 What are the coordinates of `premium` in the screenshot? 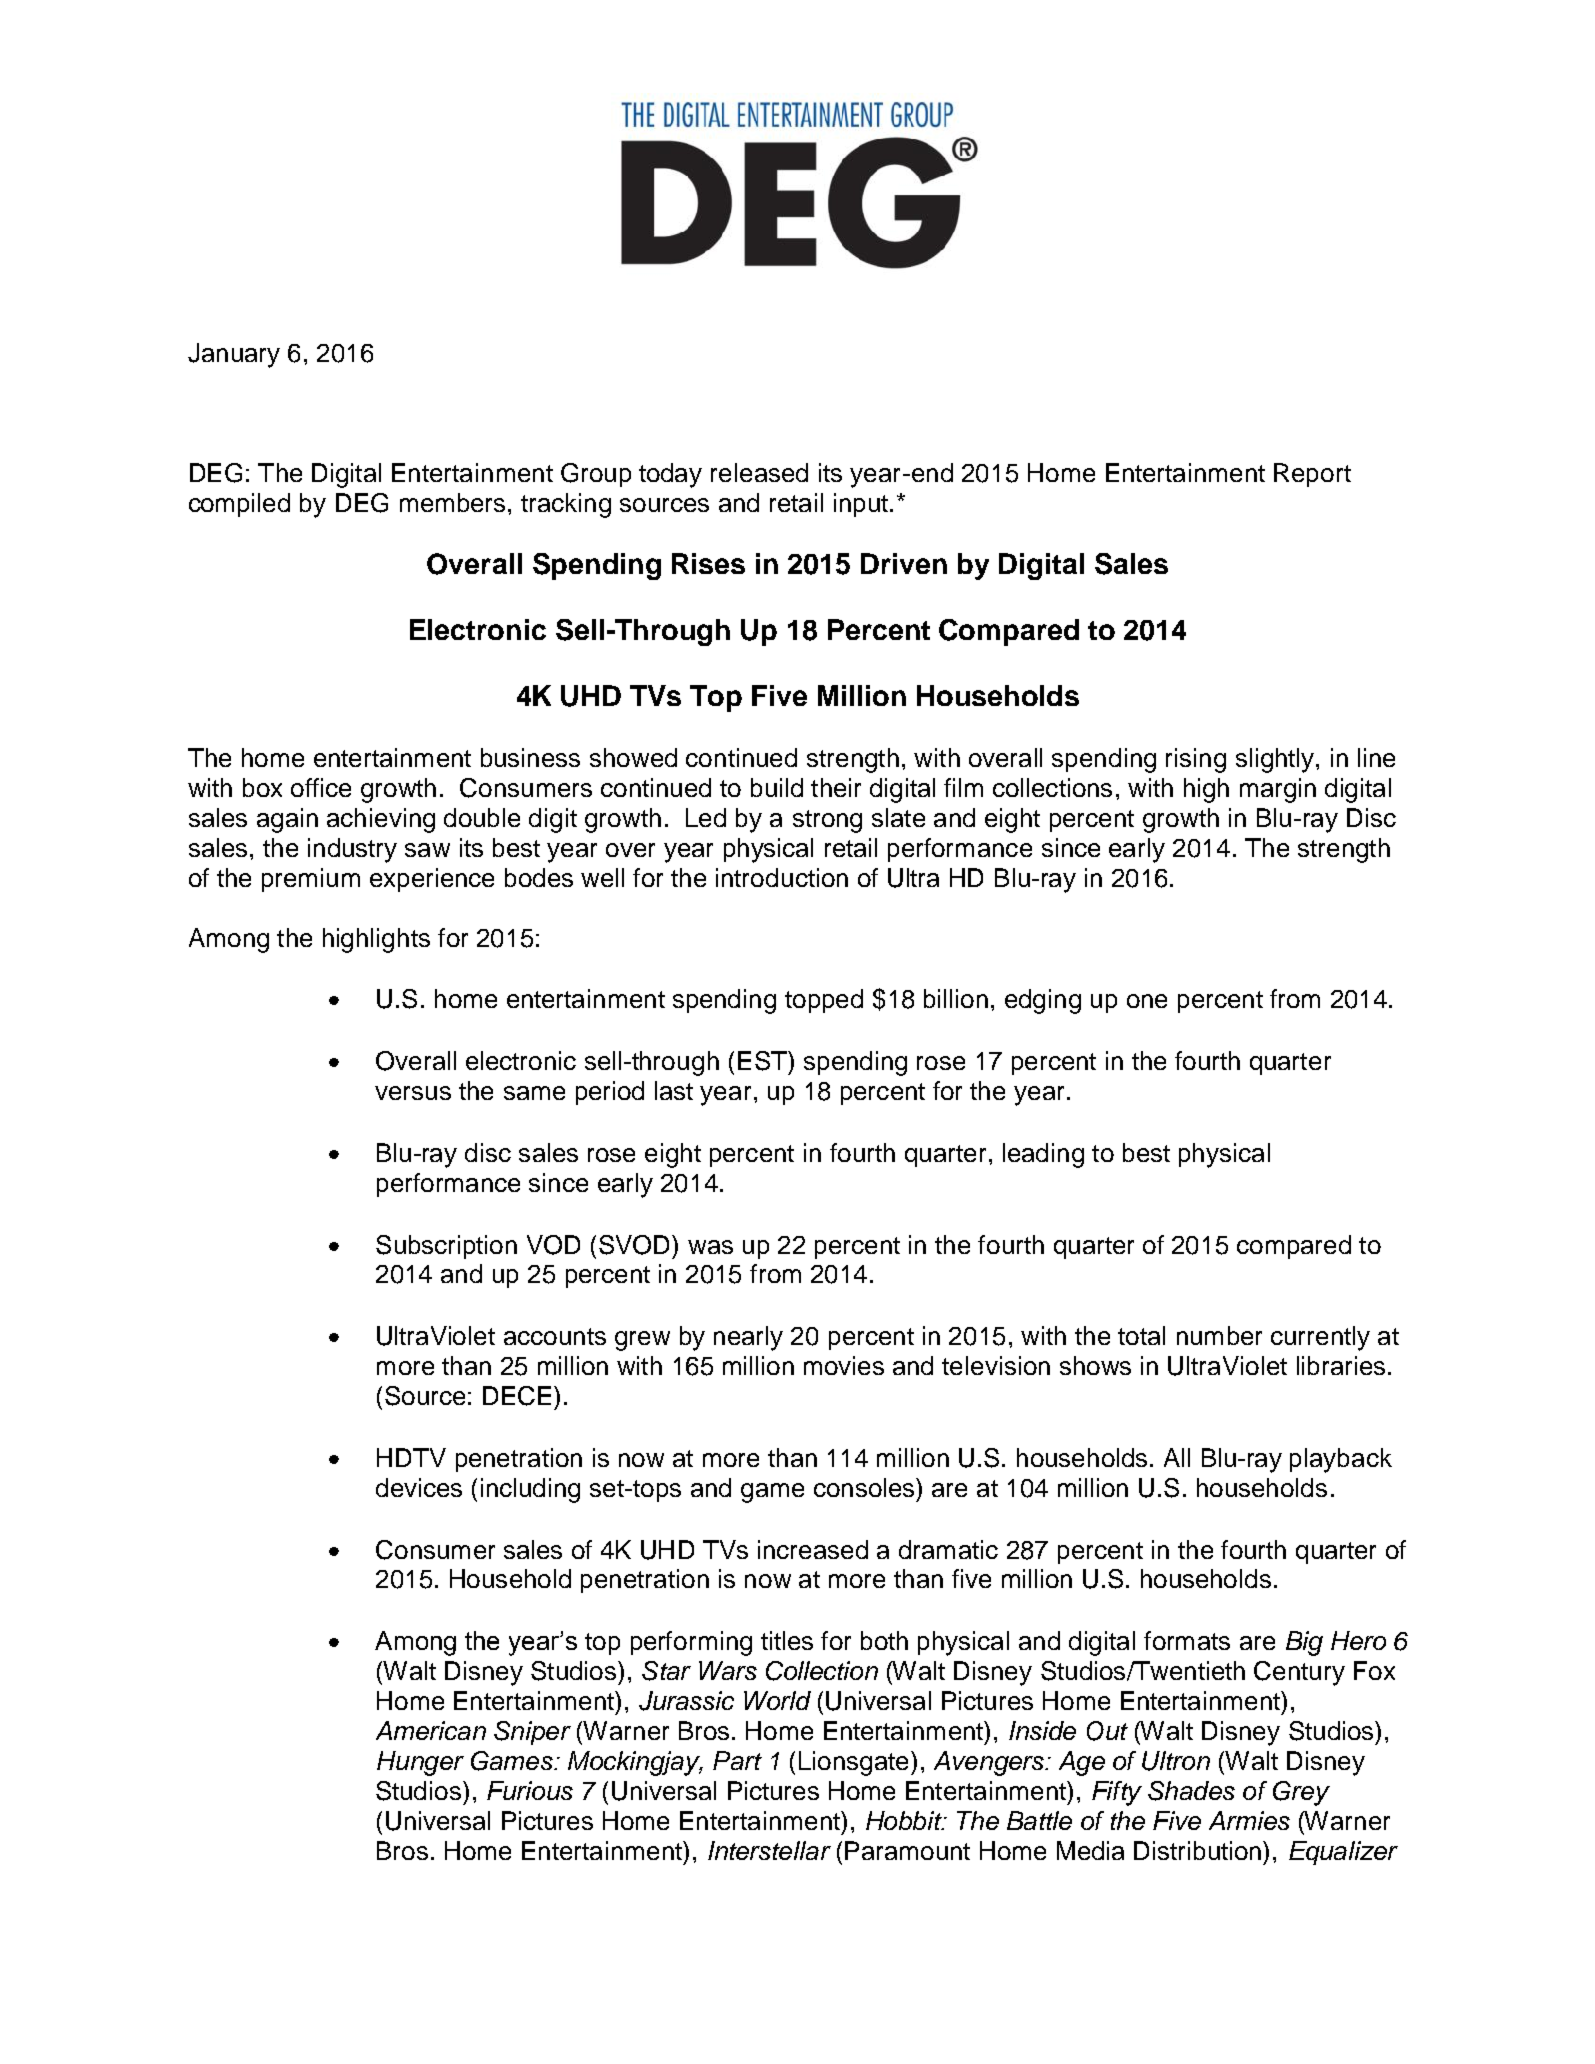 It's located at (311, 880).
